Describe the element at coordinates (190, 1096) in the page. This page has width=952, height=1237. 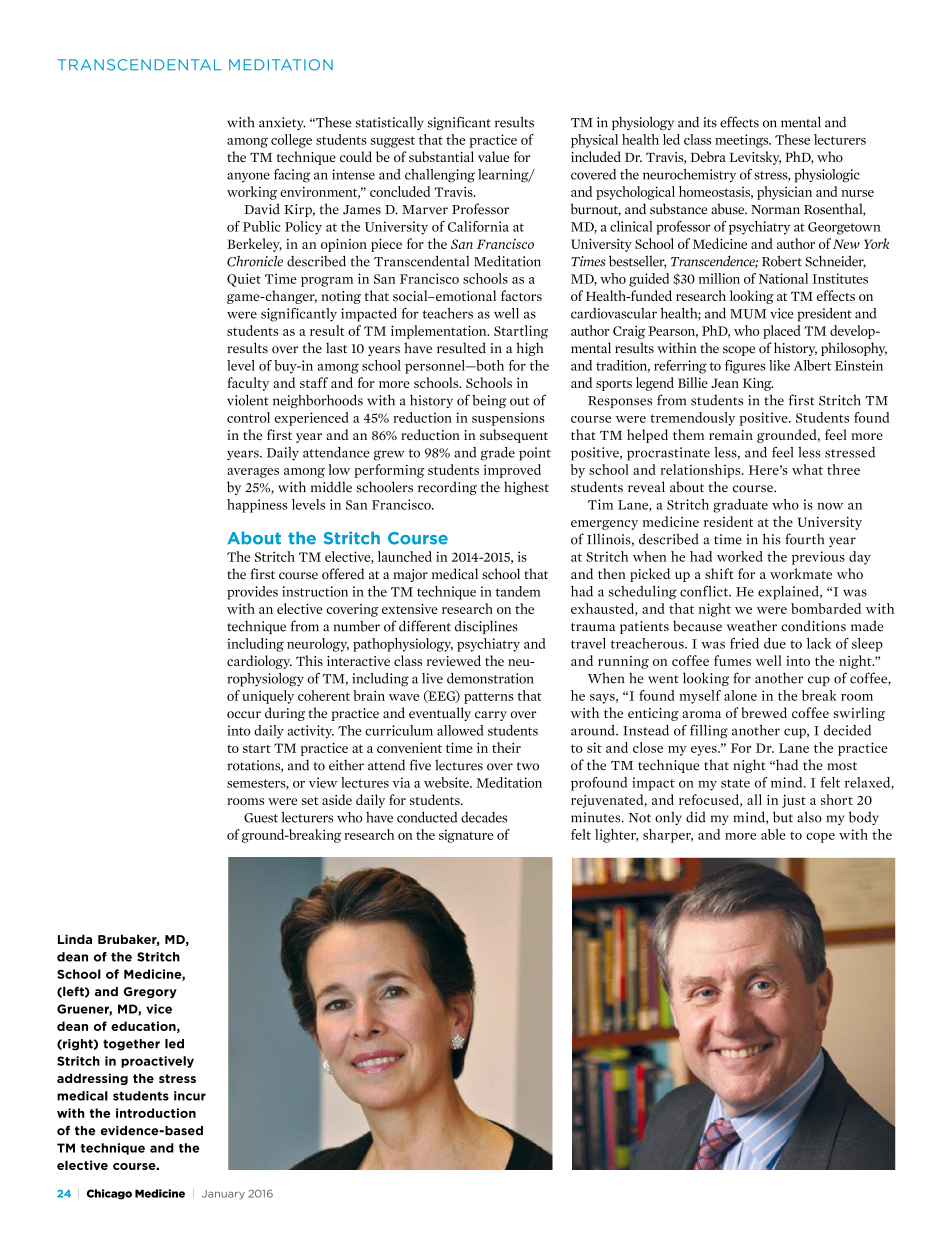
I see `incur` at that location.
